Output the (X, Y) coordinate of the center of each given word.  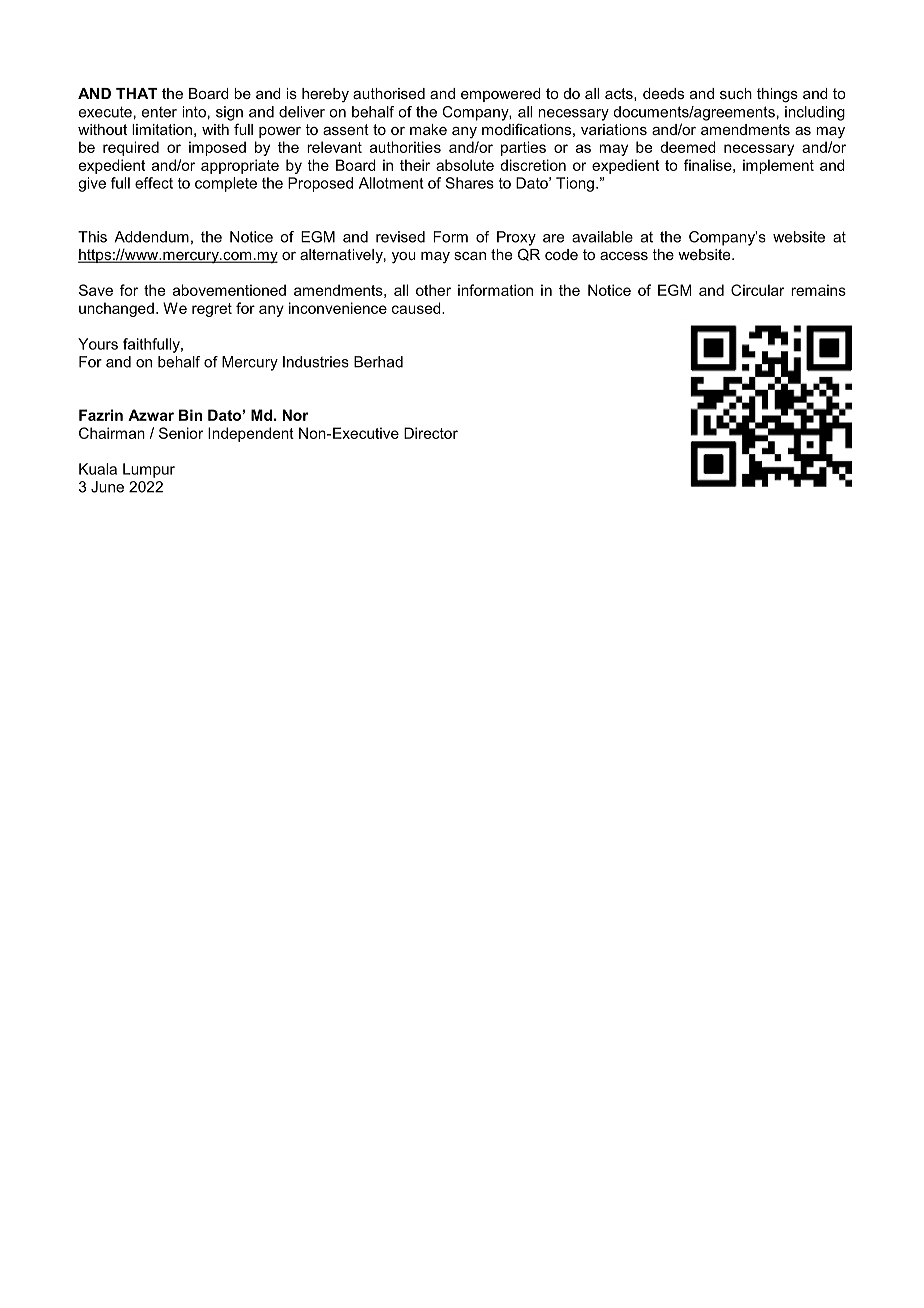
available (602, 237)
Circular (757, 290)
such (736, 93)
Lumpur (149, 470)
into (194, 112)
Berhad (378, 362)
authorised (389, 93)
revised (400, 237)
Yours (98, 344)
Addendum (151, 237)
